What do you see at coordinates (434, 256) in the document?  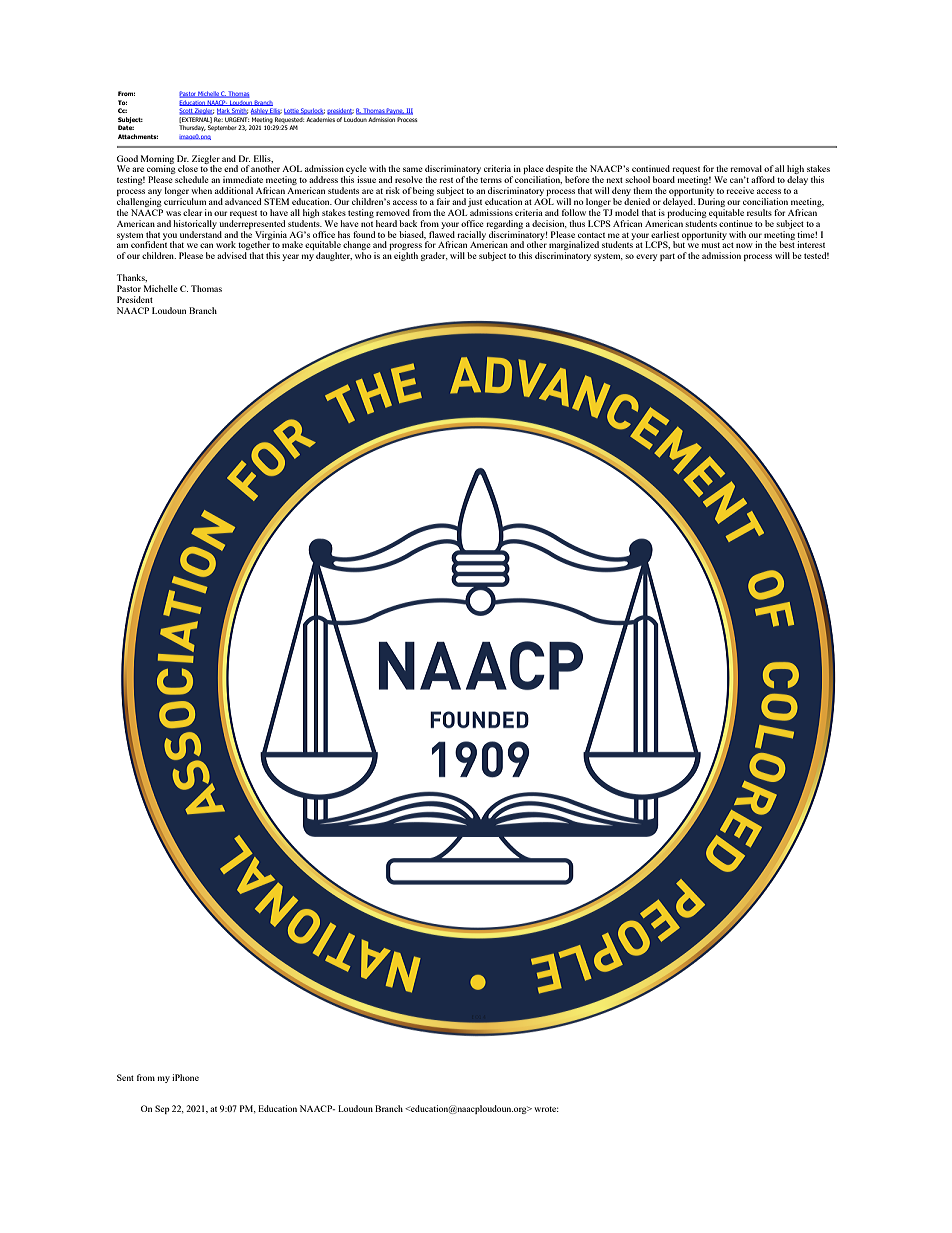 I see `grader` at bounding box center [434, 256].
